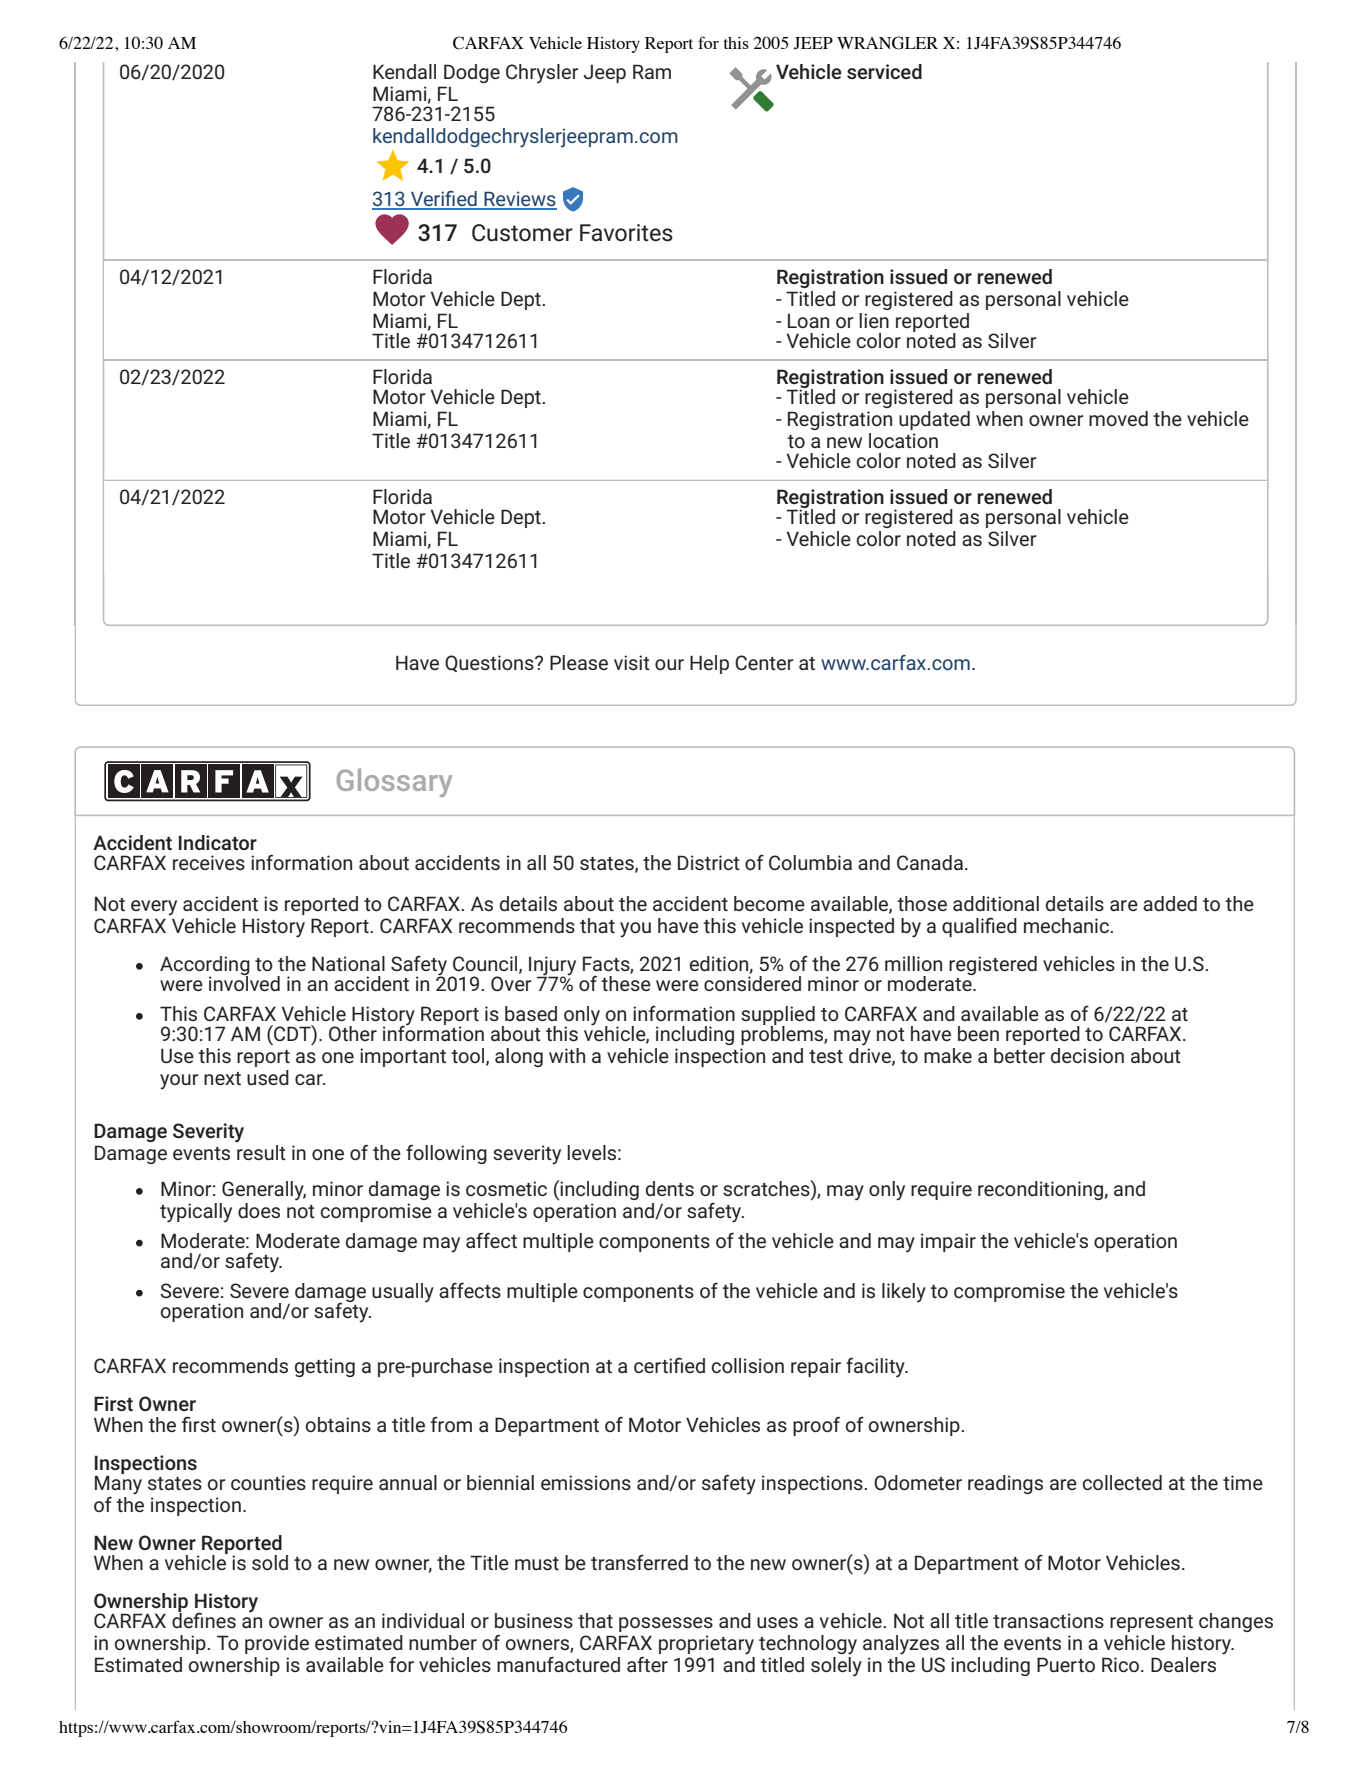  I want to click on moved, so click(1118, 418).
